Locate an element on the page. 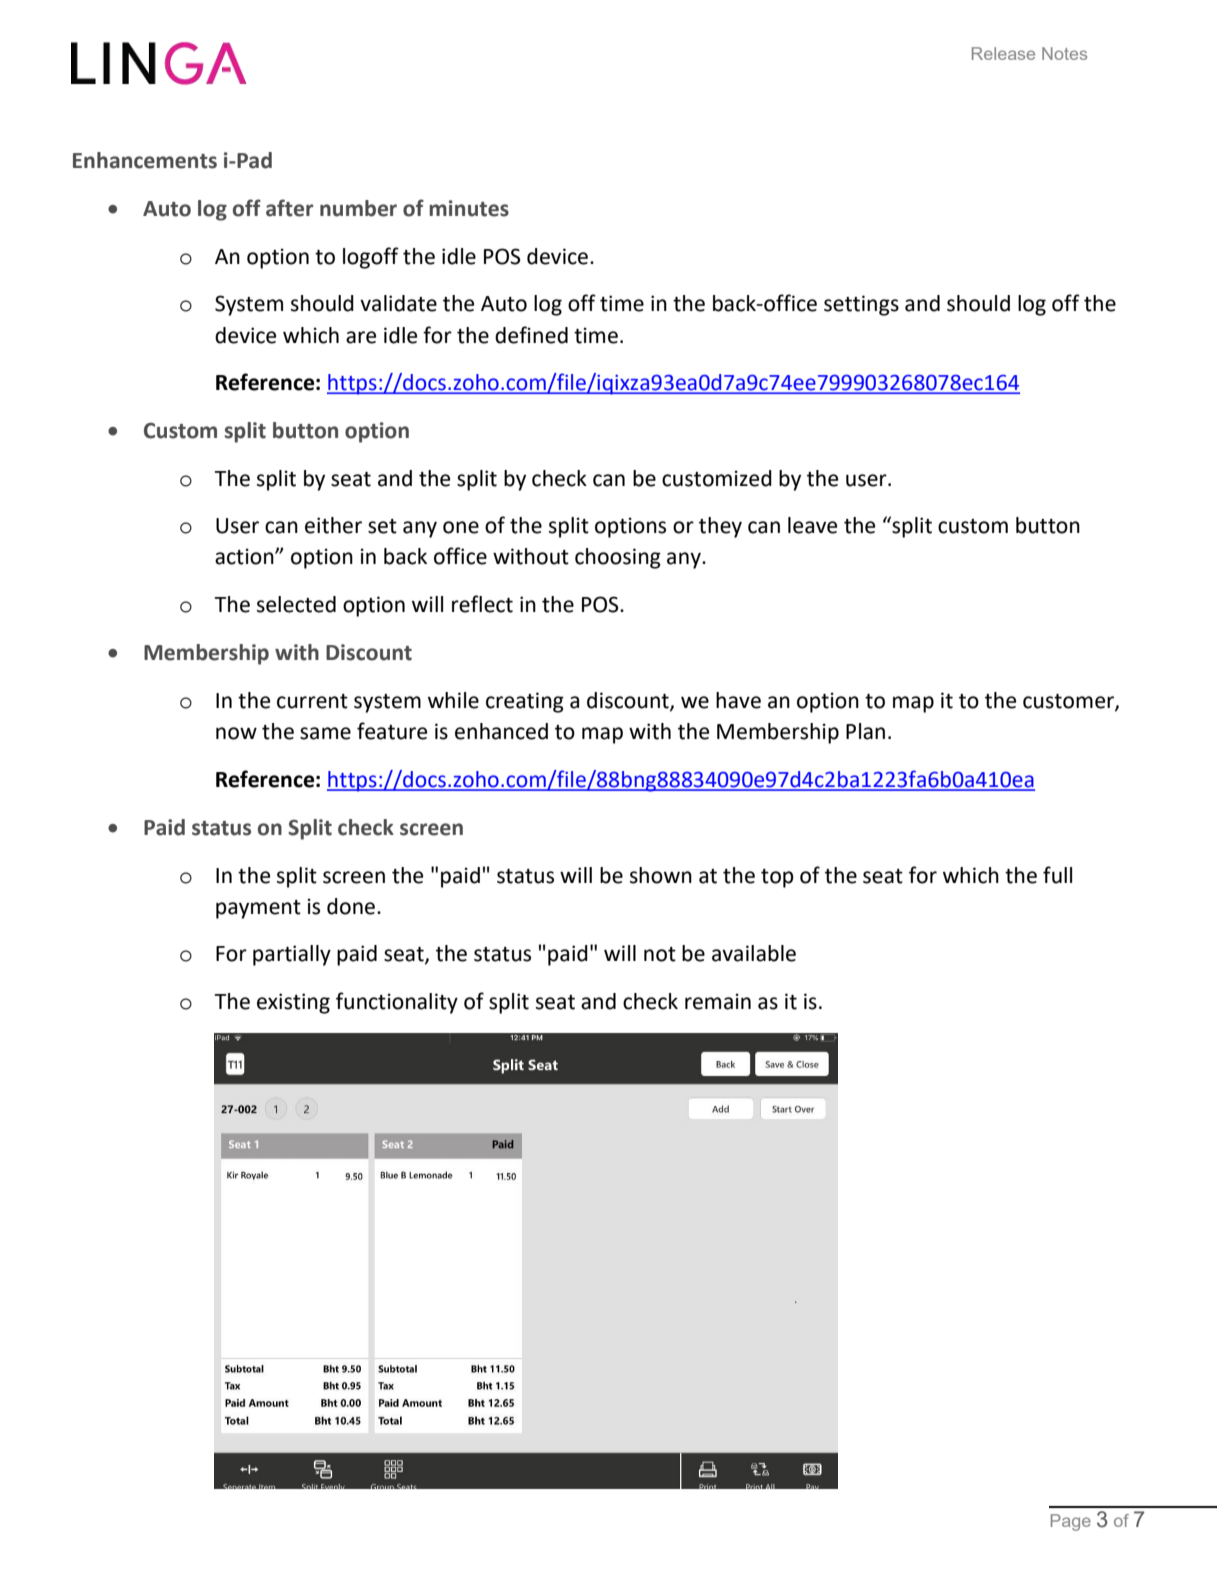 This document has height=1575, width=1217. Release is located at coordinates (1003, 53).
